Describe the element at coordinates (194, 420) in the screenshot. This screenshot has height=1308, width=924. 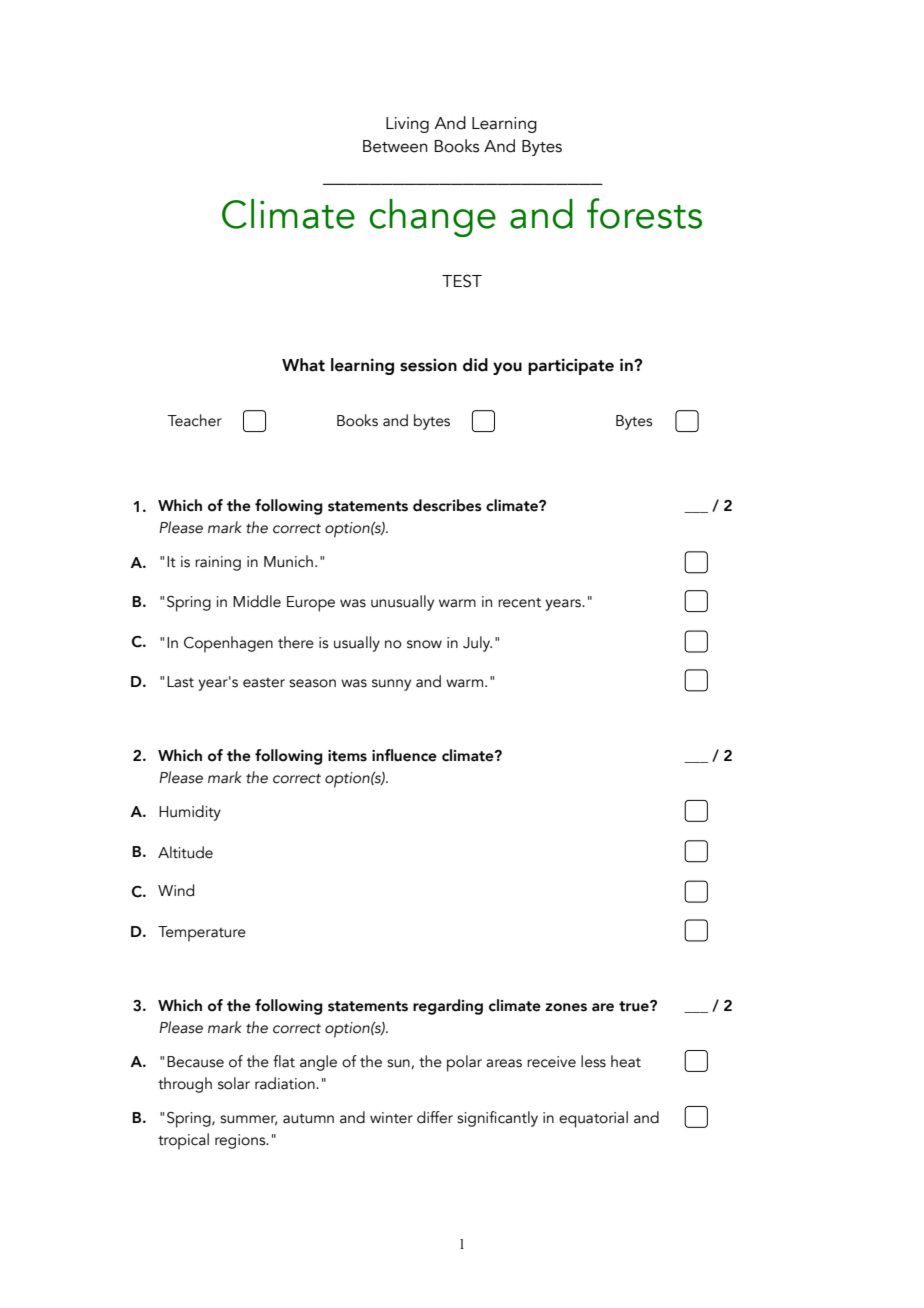
I see `Teacher` at that location.
